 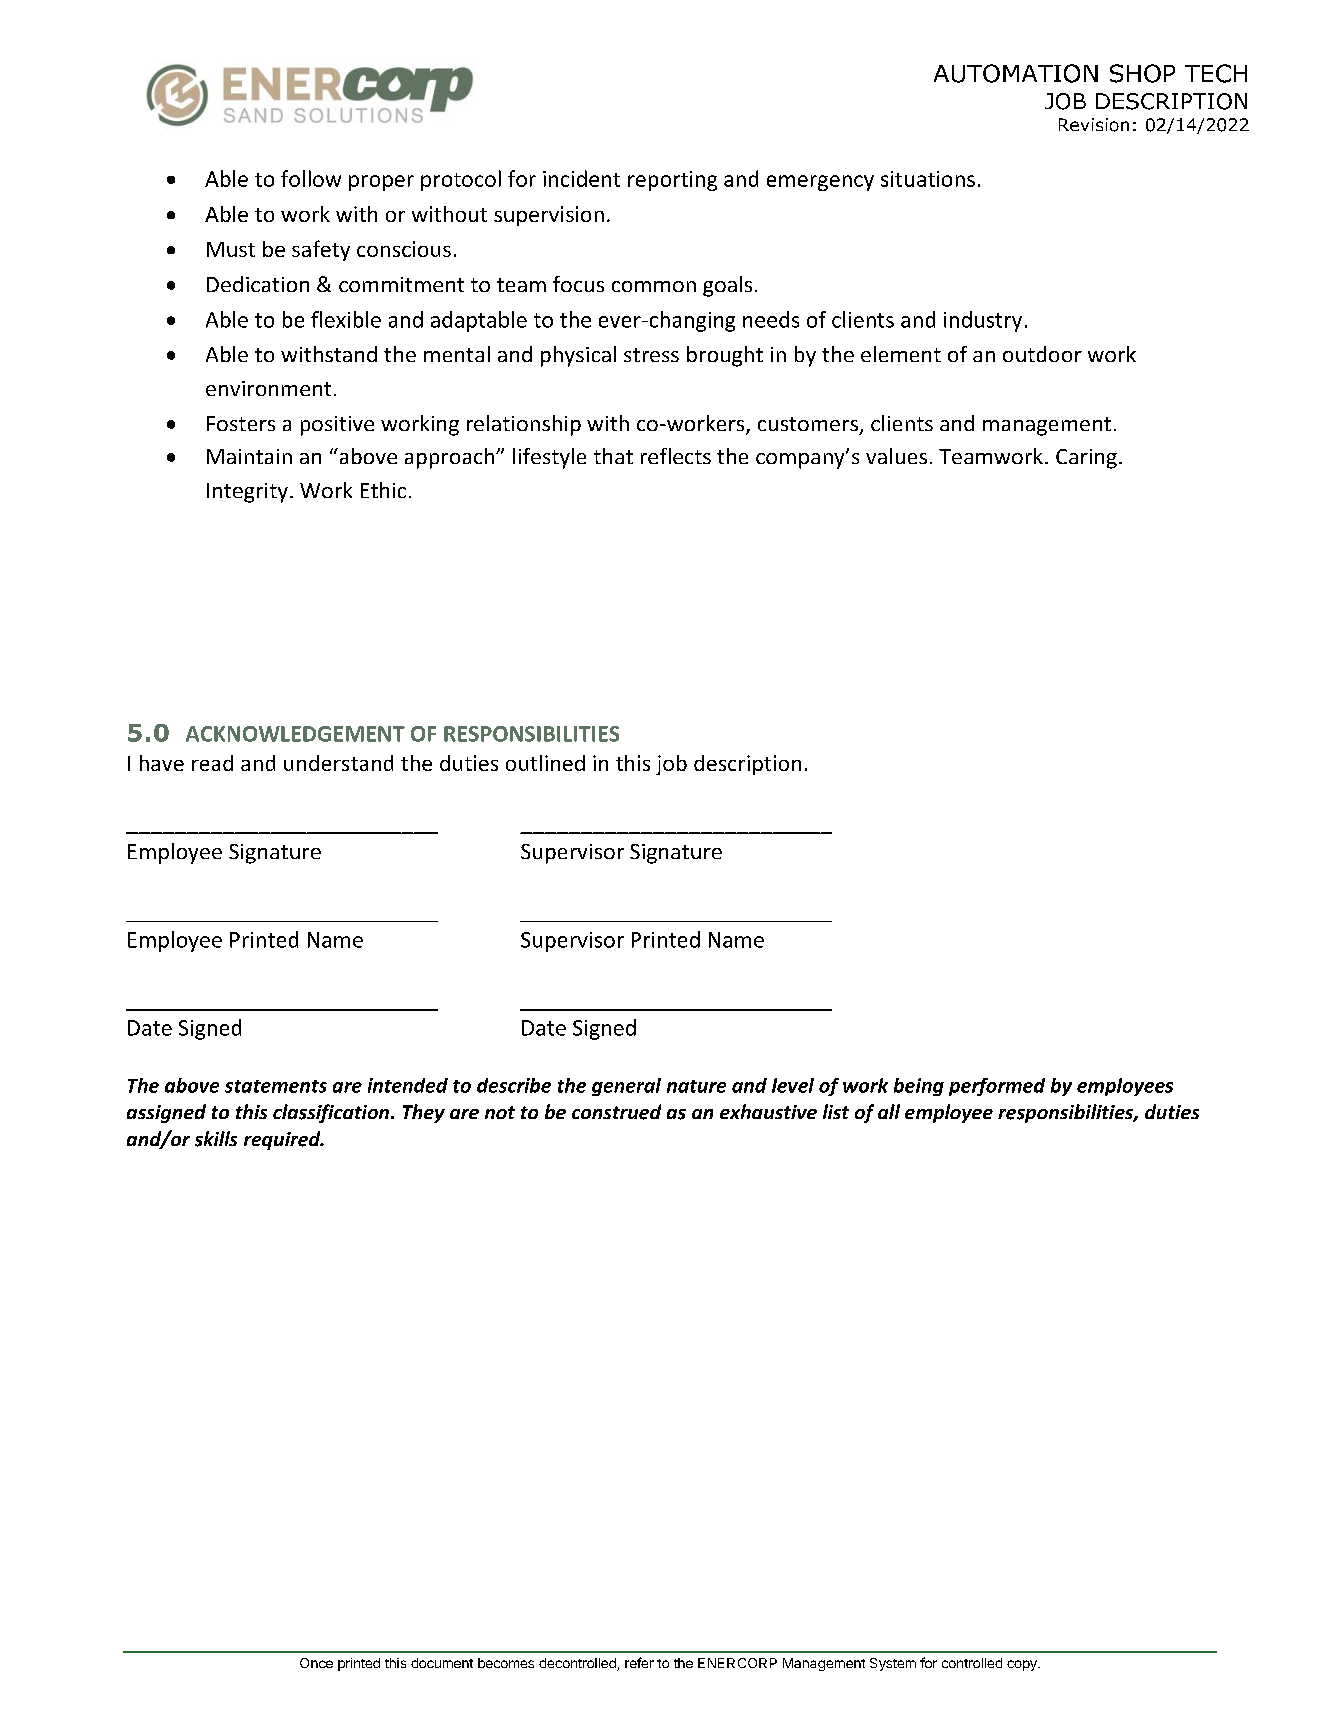 What do you see at coordinates (997, 1087) in the document?
I see `performed` at bounding box center [997, 1087].
